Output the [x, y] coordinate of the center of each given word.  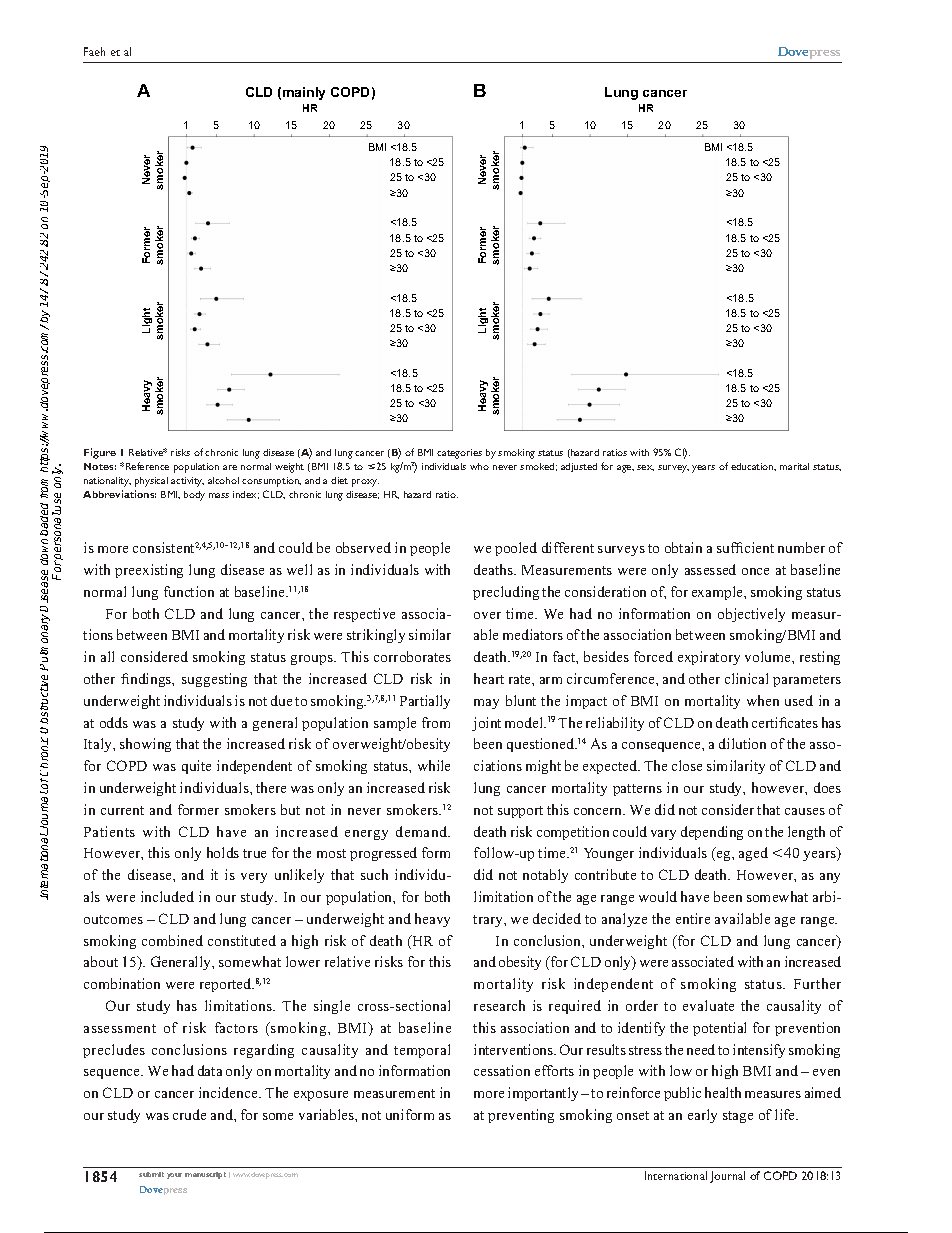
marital [794, 466]
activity [187, 482]
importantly [543, 1094]
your [174, 1176]
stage [738, 1117]
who [479, 466]
